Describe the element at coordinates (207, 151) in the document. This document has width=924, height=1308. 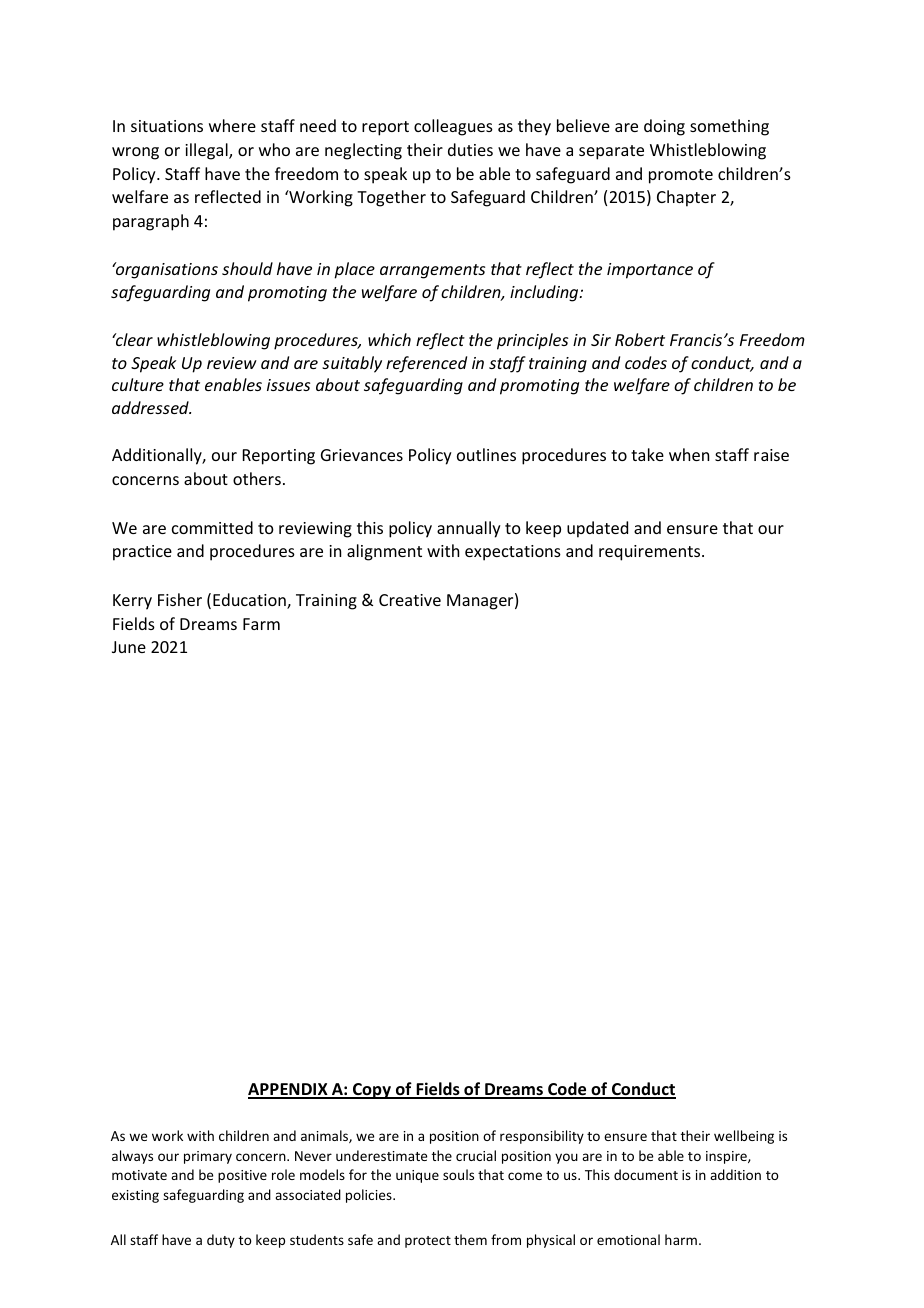
I see `illegal` at that location.
